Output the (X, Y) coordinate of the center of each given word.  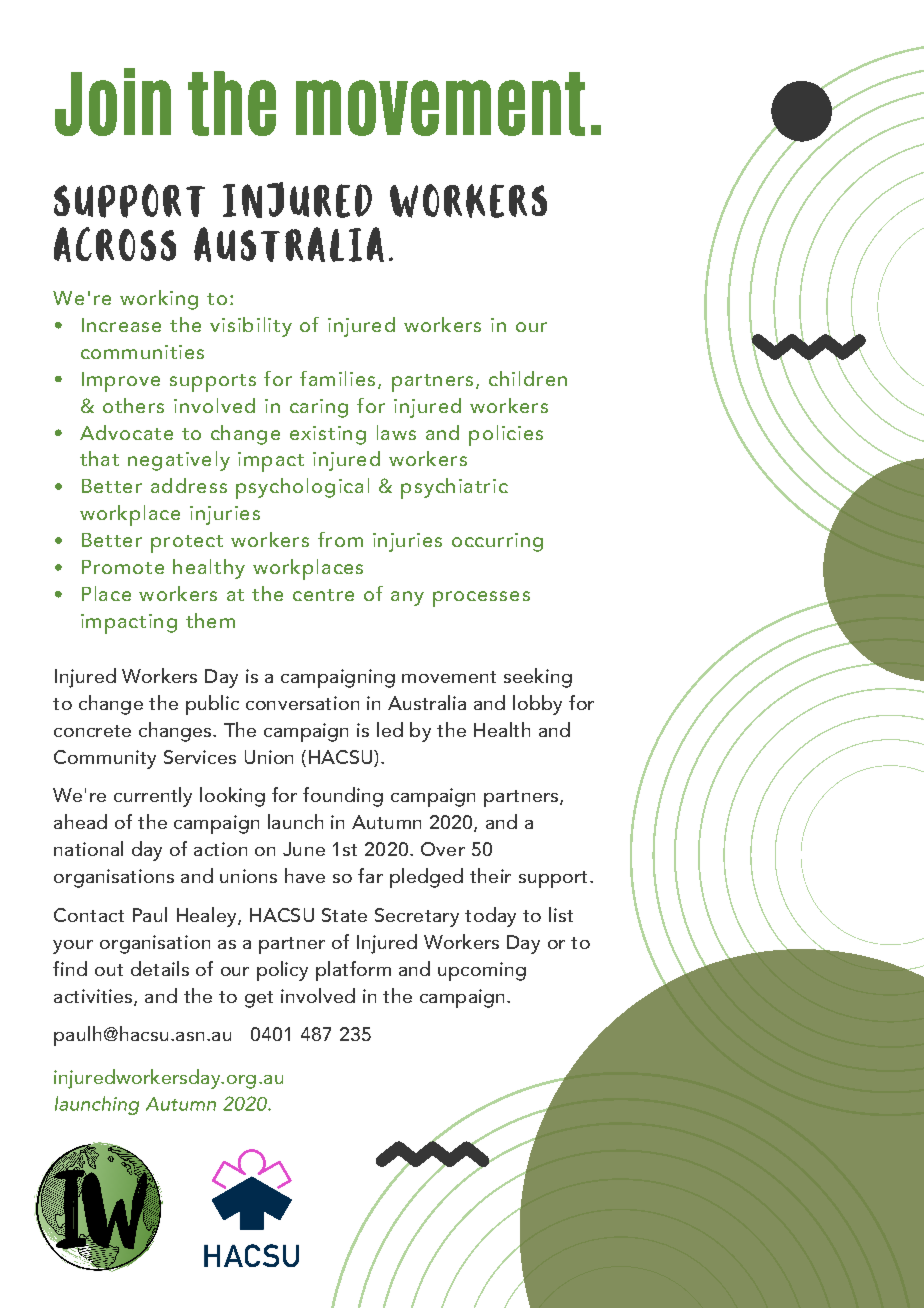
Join (113, 102)
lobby (537, 705)
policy (282, 971)
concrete (92, 731)
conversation (302, 703)
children (528, 378)
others (133, 405)
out (109, 970)
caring (319, 408)
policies (506, 435)
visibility (251, 327)
